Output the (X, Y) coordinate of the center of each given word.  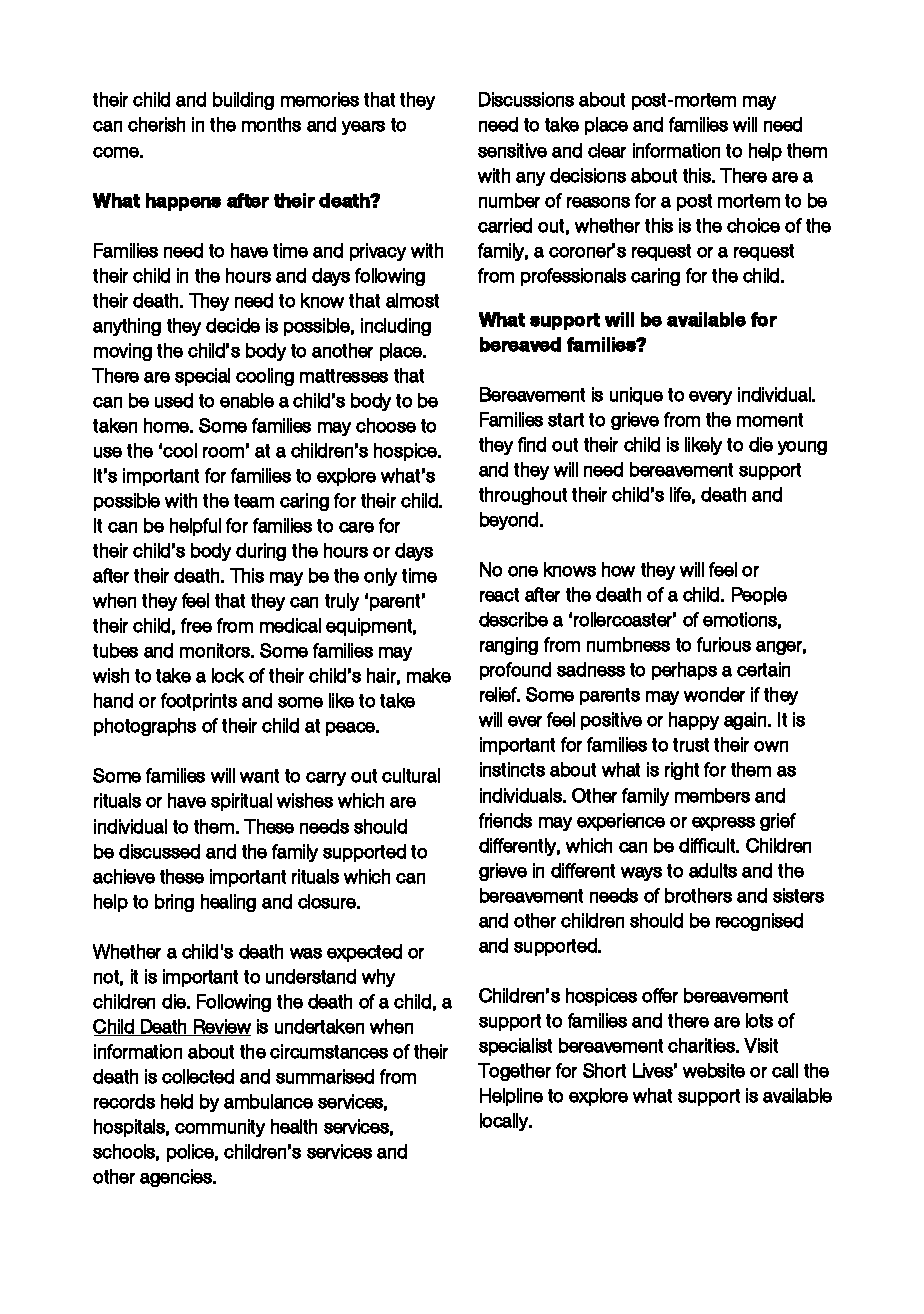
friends (505, 820)
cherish (156, 124)
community (220, 1128)
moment (770, 420)
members (712, 795)
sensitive (512, 150)
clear (607, 150)
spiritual (241, 802)
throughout (523, 496)
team (254, 501)
